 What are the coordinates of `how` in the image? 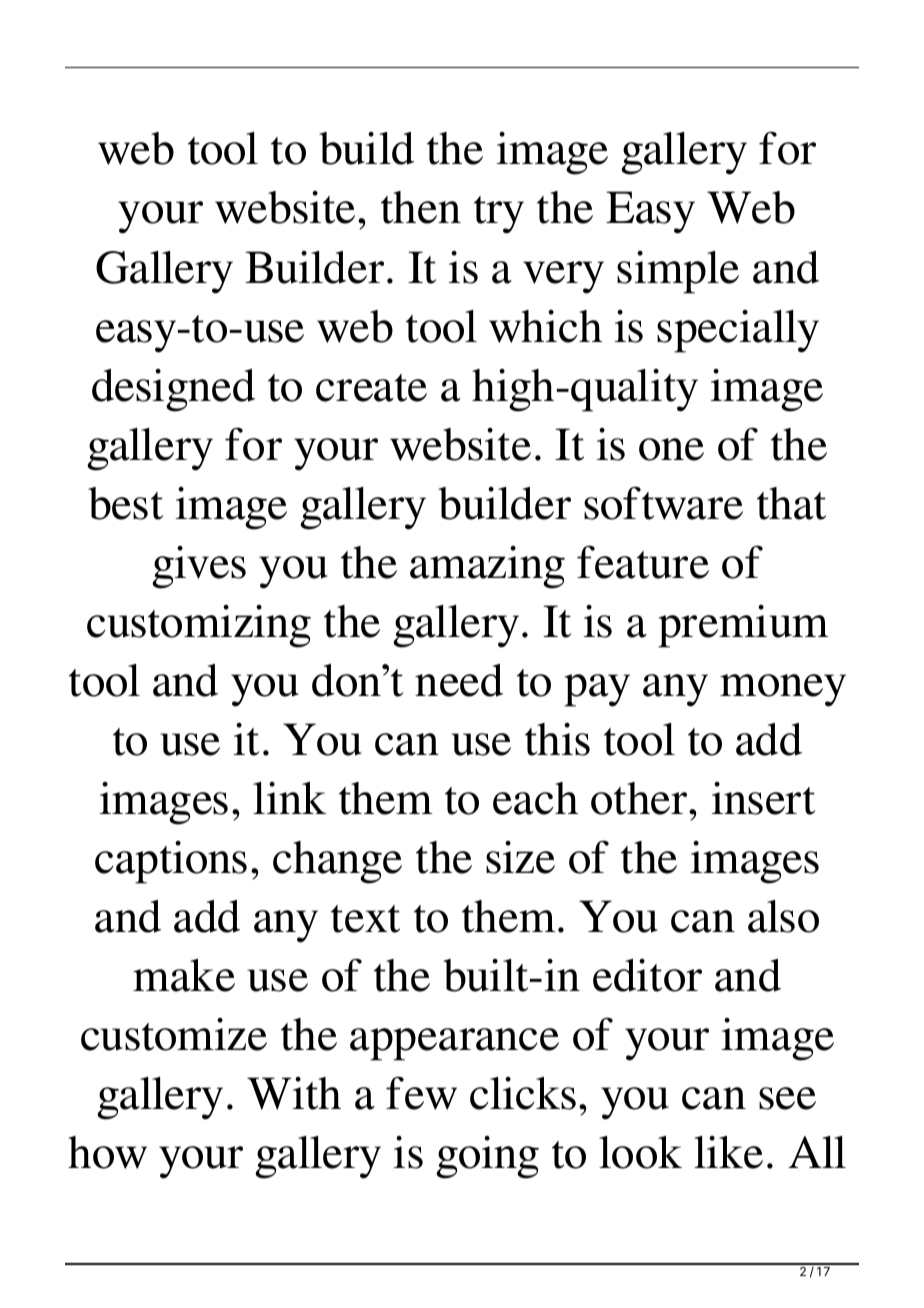 It's located at (107, 1152).
